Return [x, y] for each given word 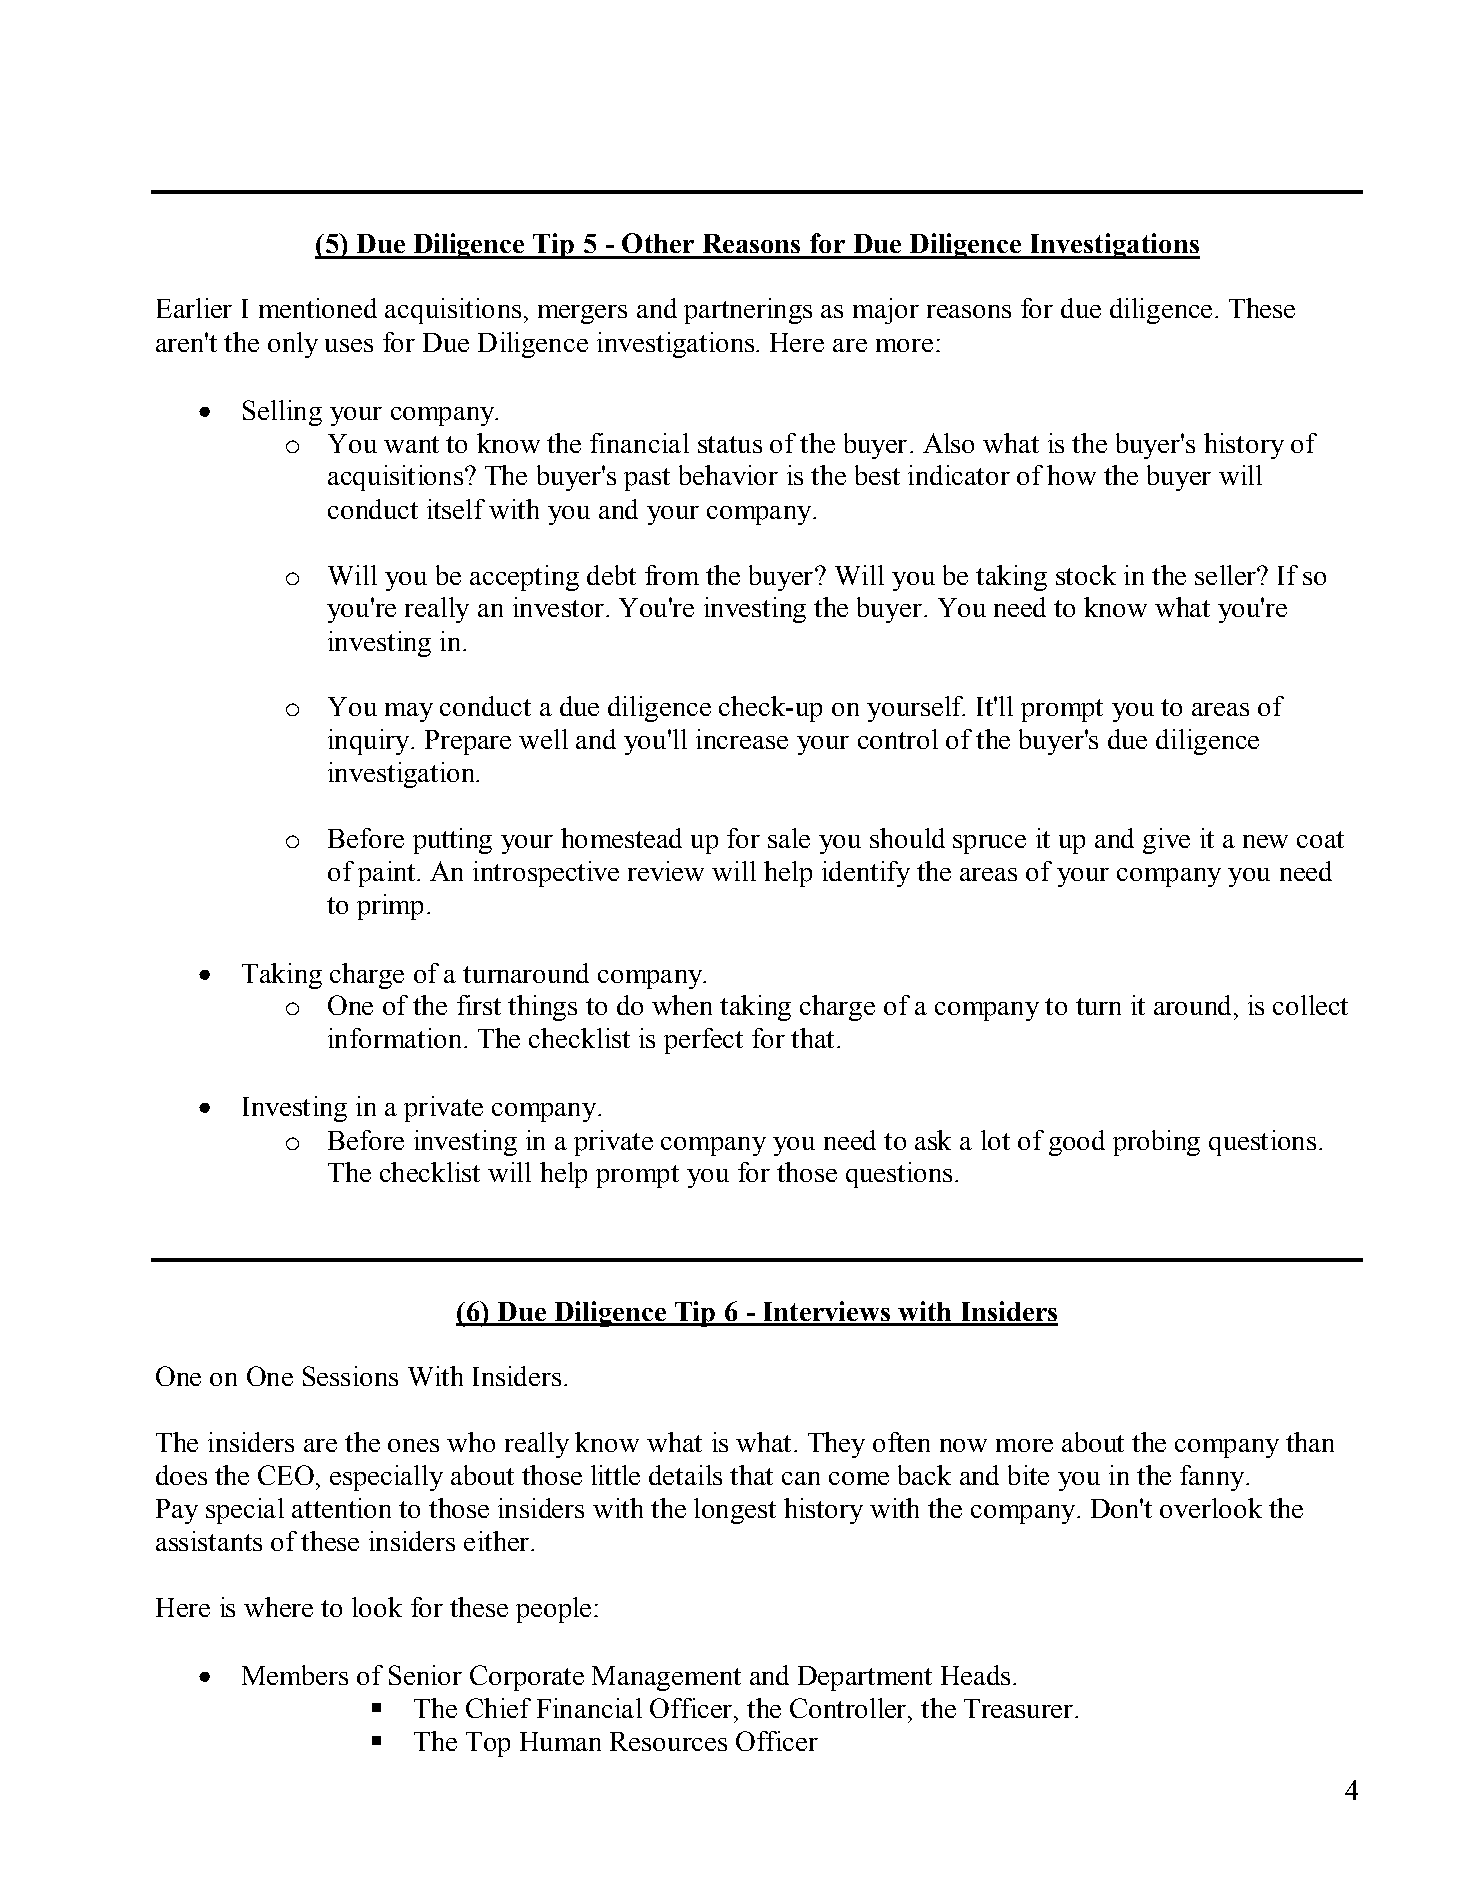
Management [666, 1678]
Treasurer [1018, 1708]
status [730, 444]
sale [789, 838]
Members [295, 1675]
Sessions [350, 1376]
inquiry [370, 742]
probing [1156, 1143]
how [1071, 475]
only [293, 345]
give [1166, 841]
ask [933, 1140]
